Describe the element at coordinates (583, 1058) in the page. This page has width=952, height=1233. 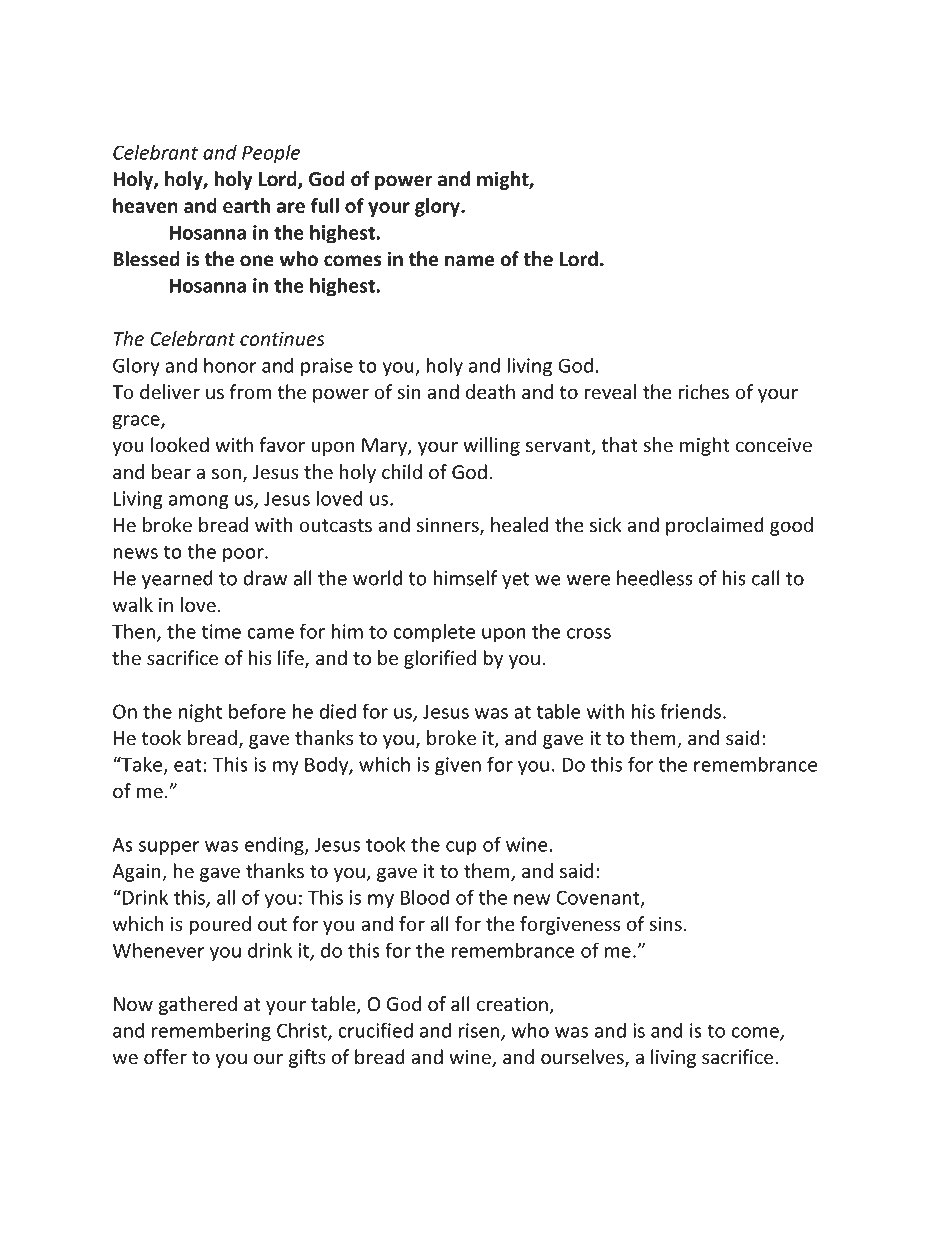
I see `ourselves` at that location.
